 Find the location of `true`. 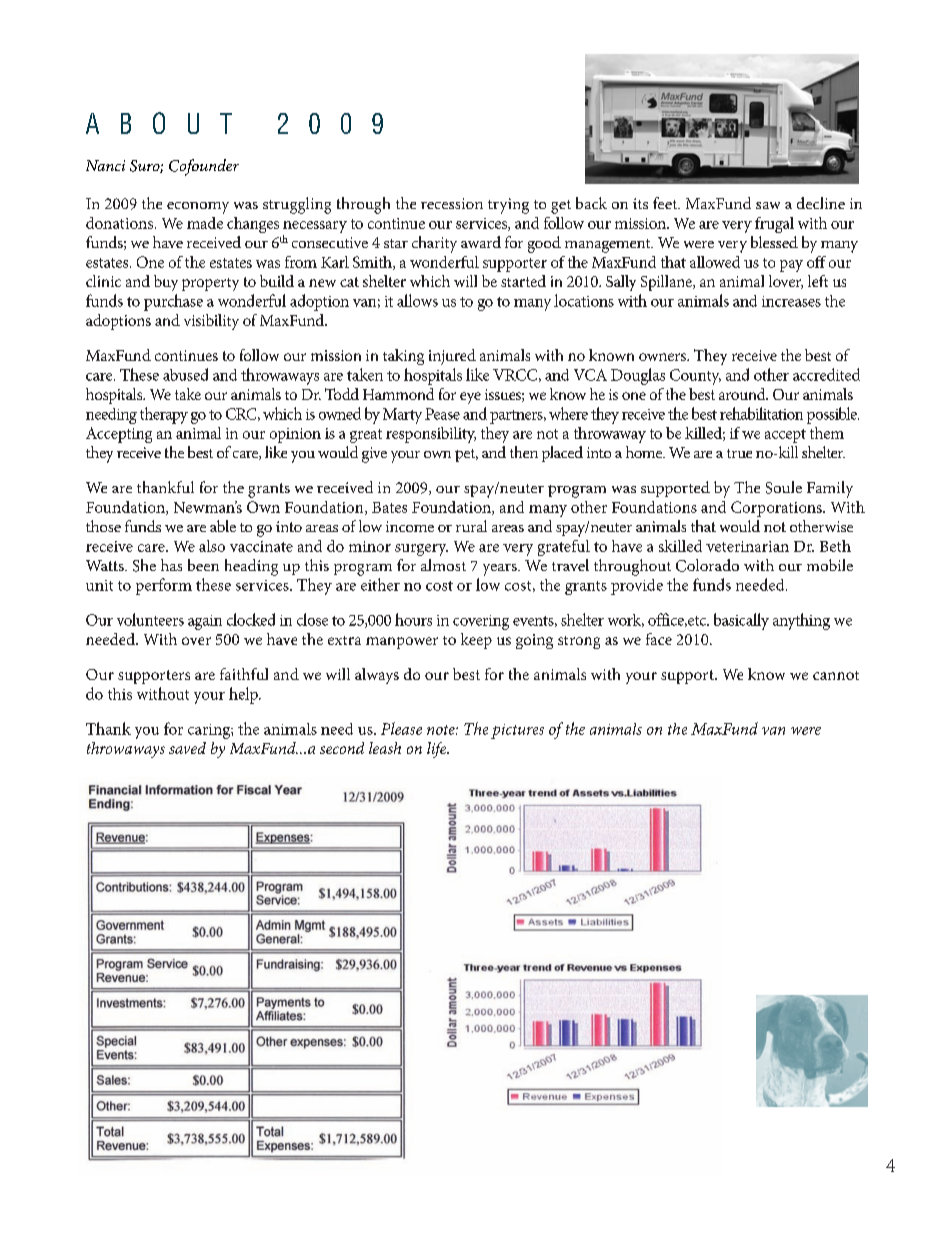

true is located at coordinates (739, 453).
